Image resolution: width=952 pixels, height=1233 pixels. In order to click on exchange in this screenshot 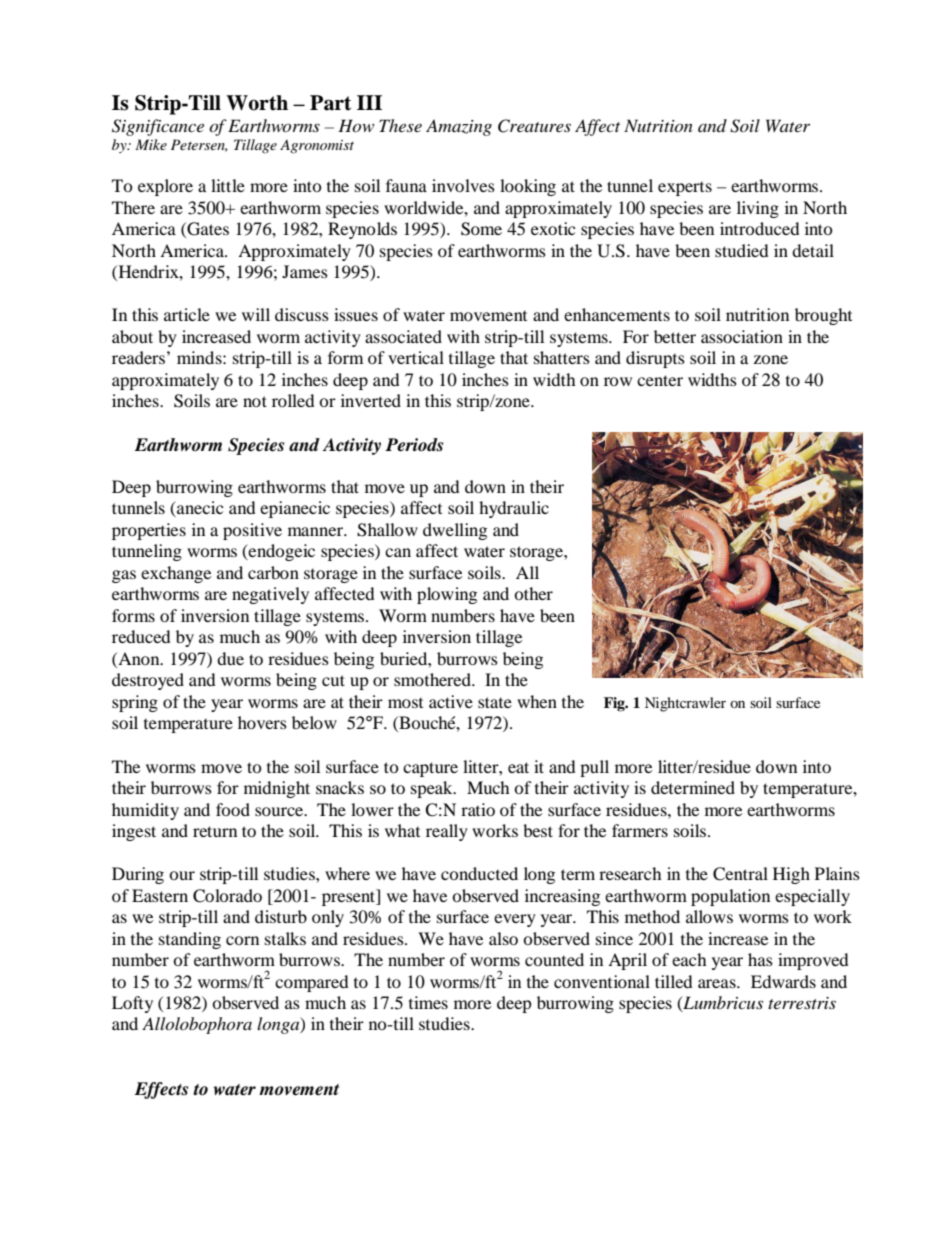, I will do `click(176, 574)`.
